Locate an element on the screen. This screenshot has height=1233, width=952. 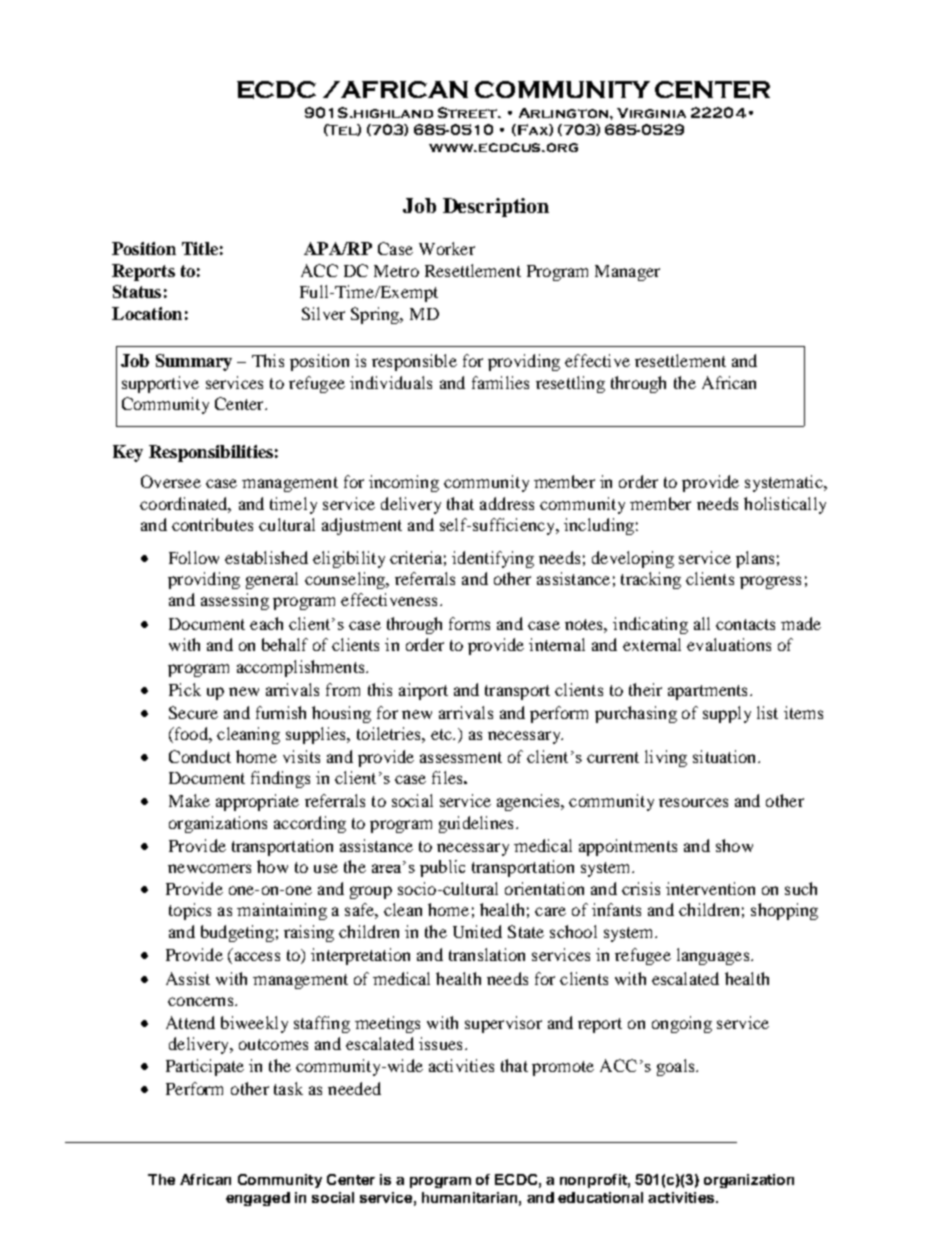
educational is located at coordinates (600, 1197).
